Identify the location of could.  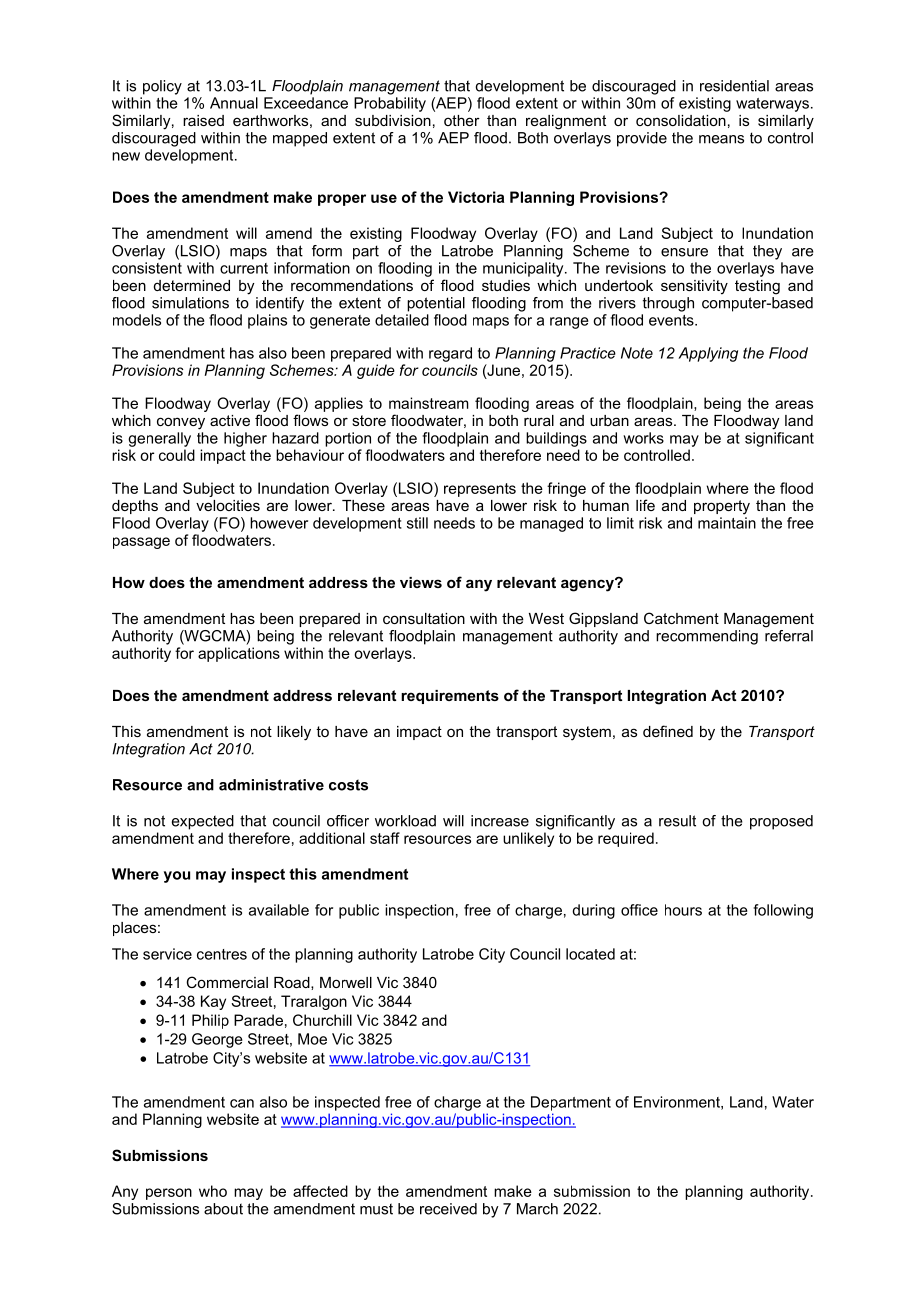
(177, 455).
